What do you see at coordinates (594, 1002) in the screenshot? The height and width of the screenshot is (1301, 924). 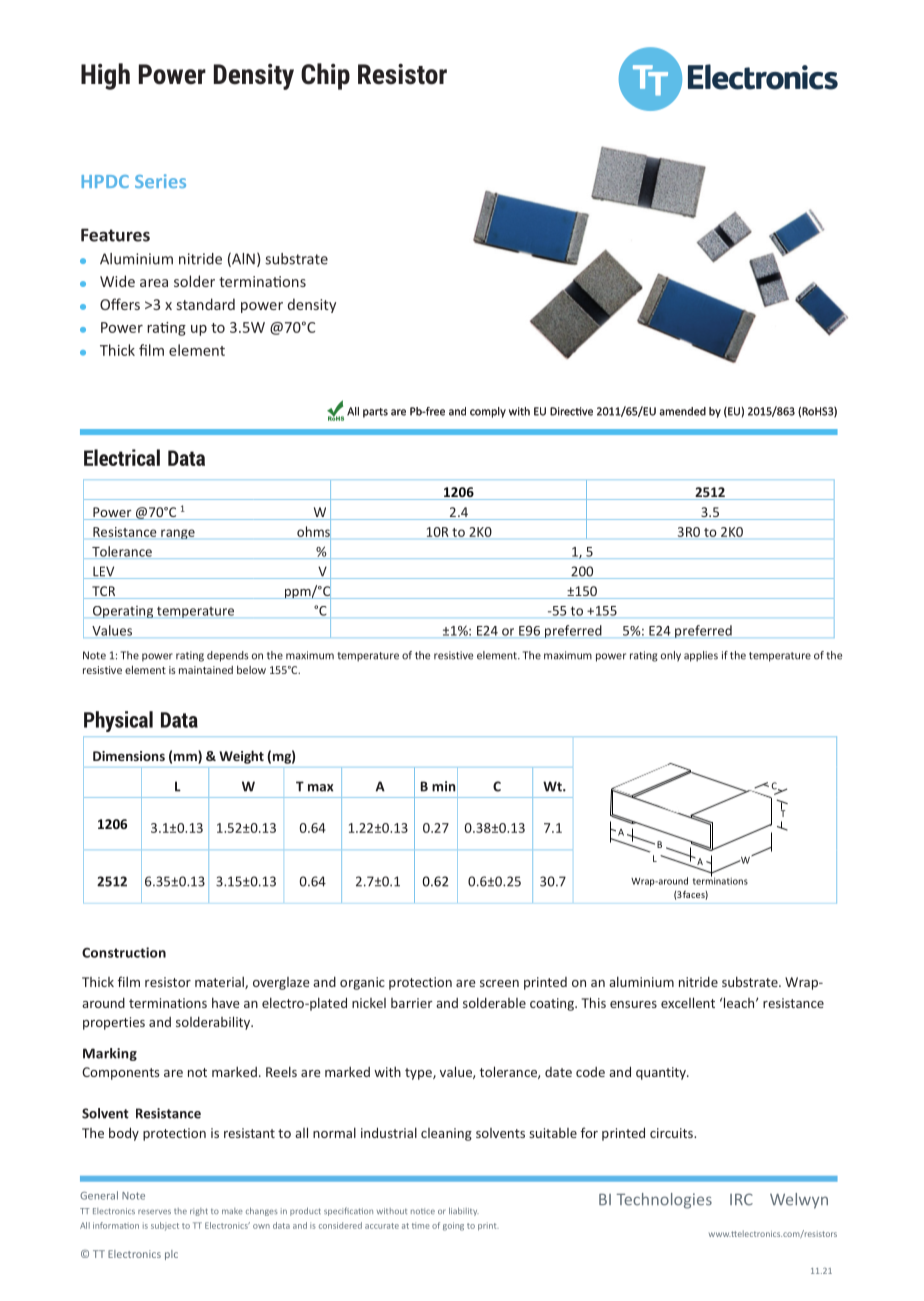 I see `This` at bounding box center [594, 1002].
